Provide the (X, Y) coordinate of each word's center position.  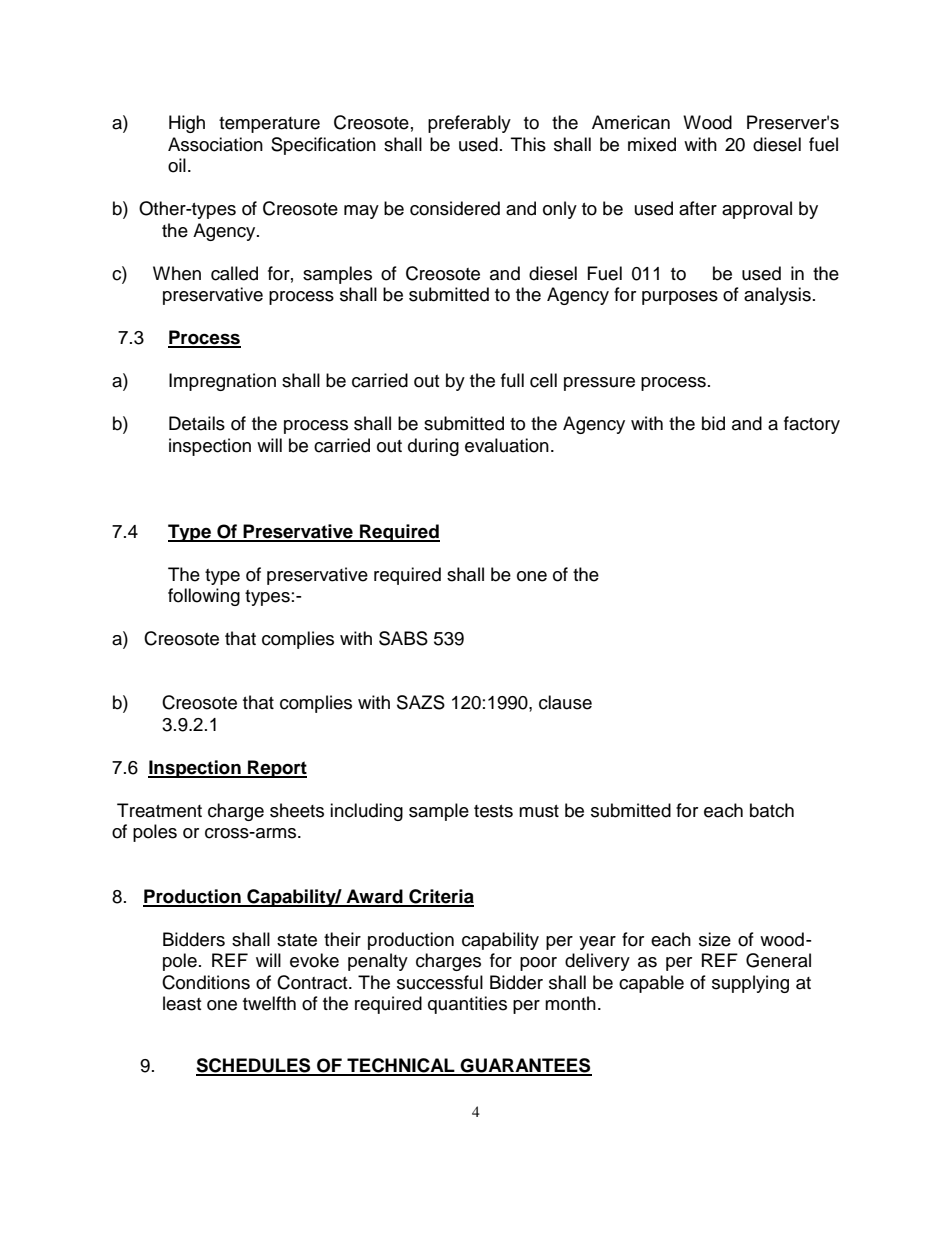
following (204, 597)
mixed (652, 144)
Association (215, 144)
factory (812, 425)
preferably (469, 124)
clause (565, 702)
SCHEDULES (254, 1066)
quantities (467, 1005)
